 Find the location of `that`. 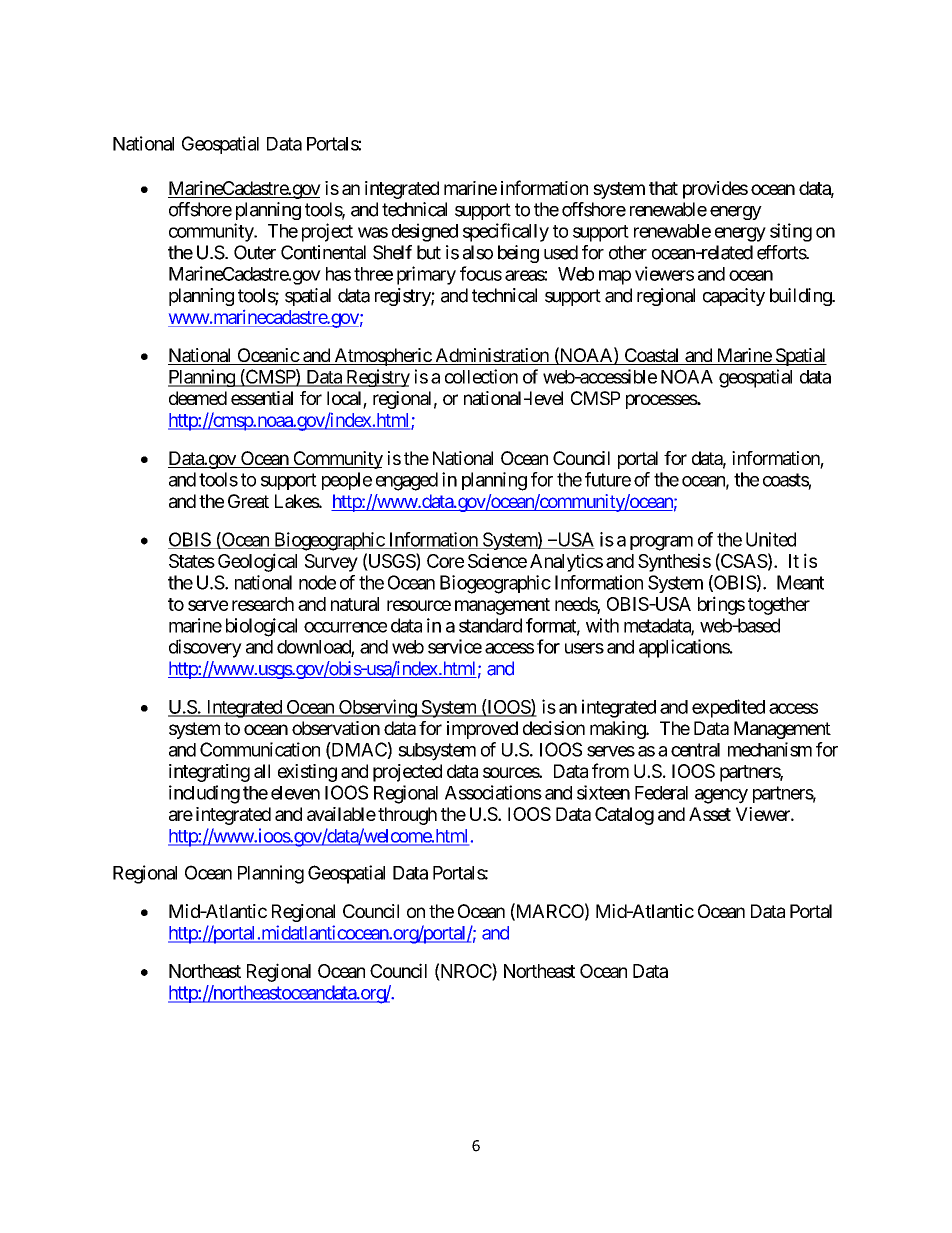

that is located at coordinates (663, 188).
